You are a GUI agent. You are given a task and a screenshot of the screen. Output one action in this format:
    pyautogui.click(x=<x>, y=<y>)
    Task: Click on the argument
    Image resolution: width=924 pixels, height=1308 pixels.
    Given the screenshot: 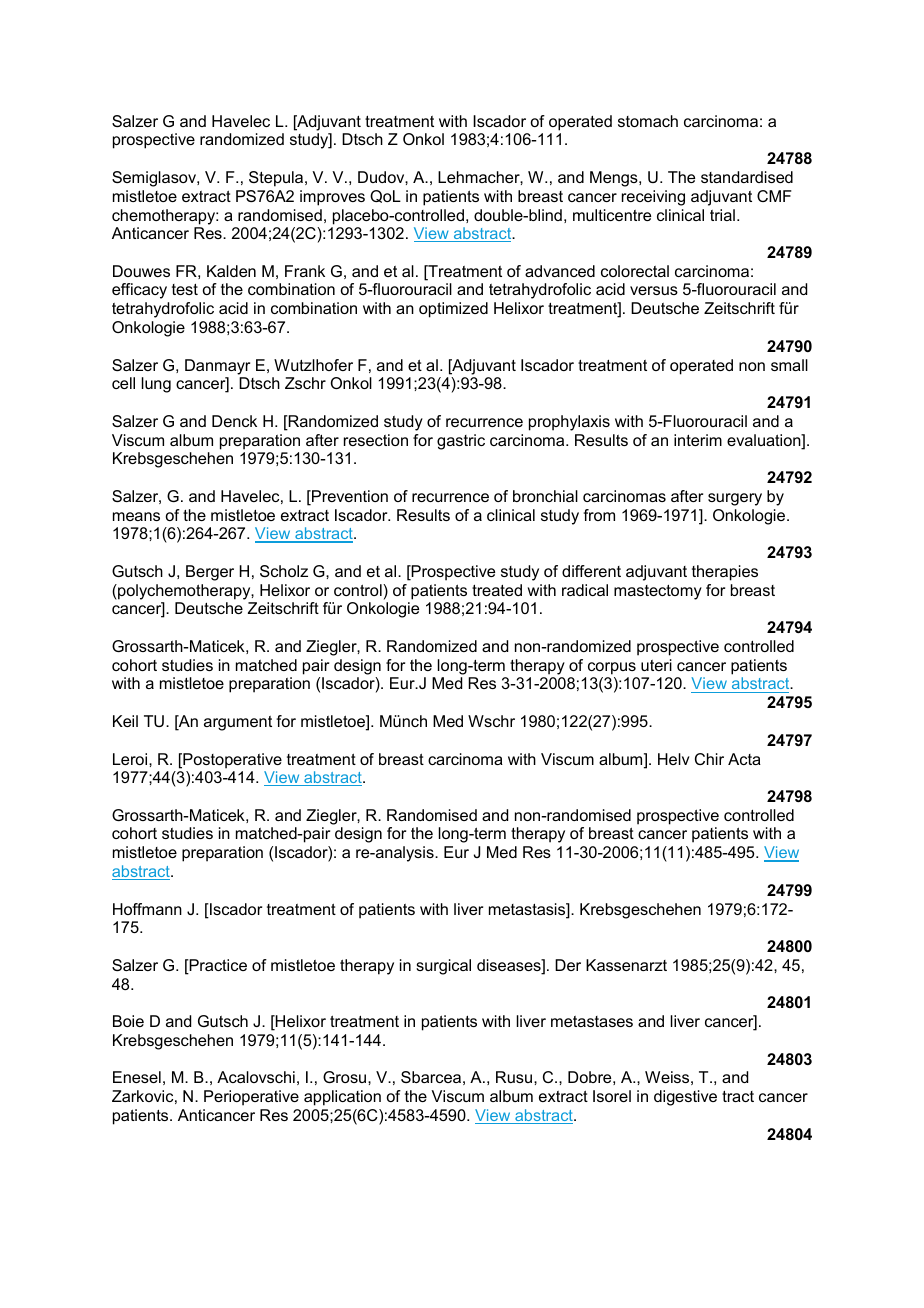 What is the action you would take?
    pyautogui.click(x=238, y=723)
